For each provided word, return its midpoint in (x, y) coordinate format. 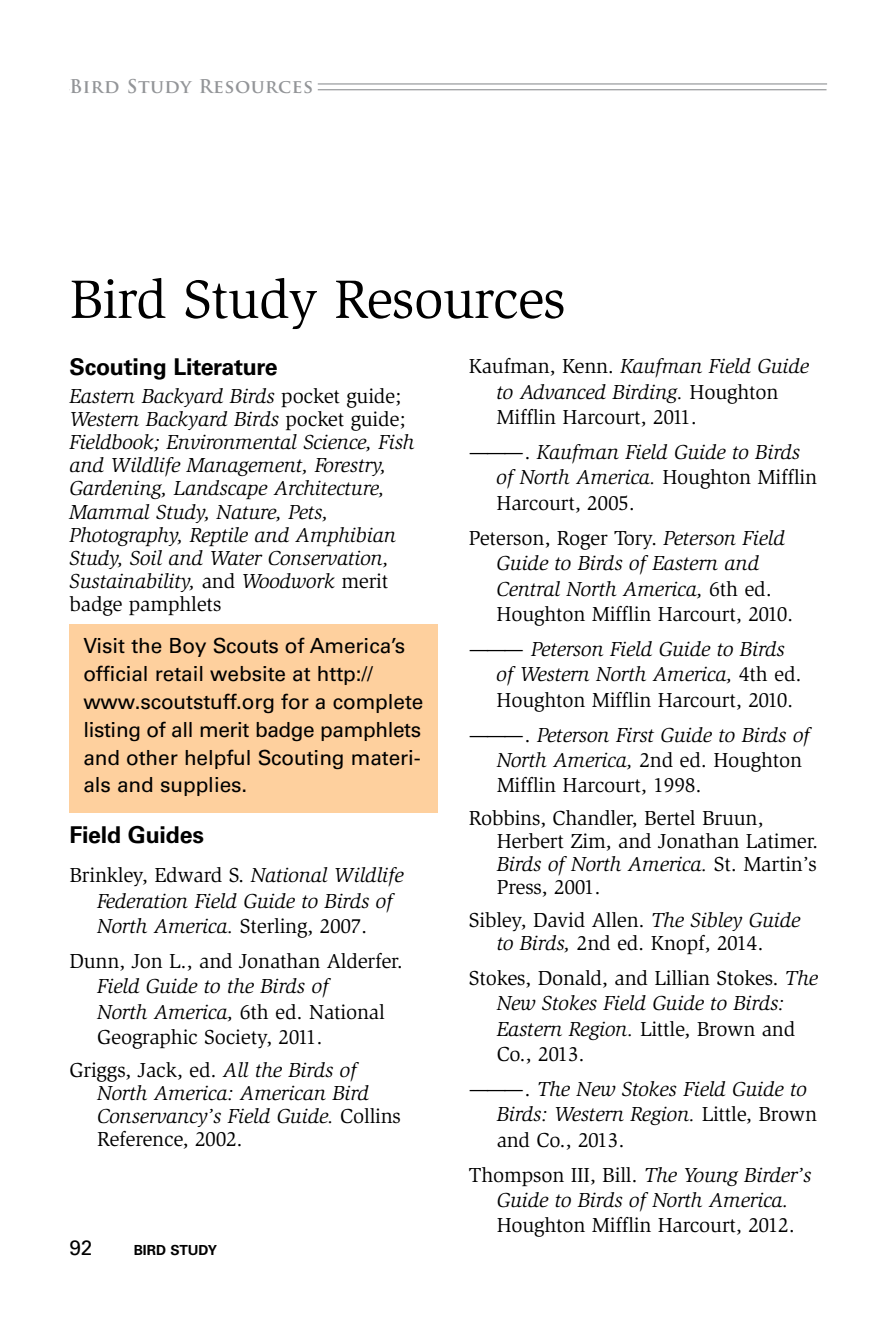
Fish (396, 442)
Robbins (505, 819)
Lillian (682, 978)
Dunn (95, 962)
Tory (634, 540)
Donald (571, 978)
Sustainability (131, 582)
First (635, 735)
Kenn (586, 366)
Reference (141, 1140)
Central (528, 589)
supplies (201, 786)
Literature (225, 367)
